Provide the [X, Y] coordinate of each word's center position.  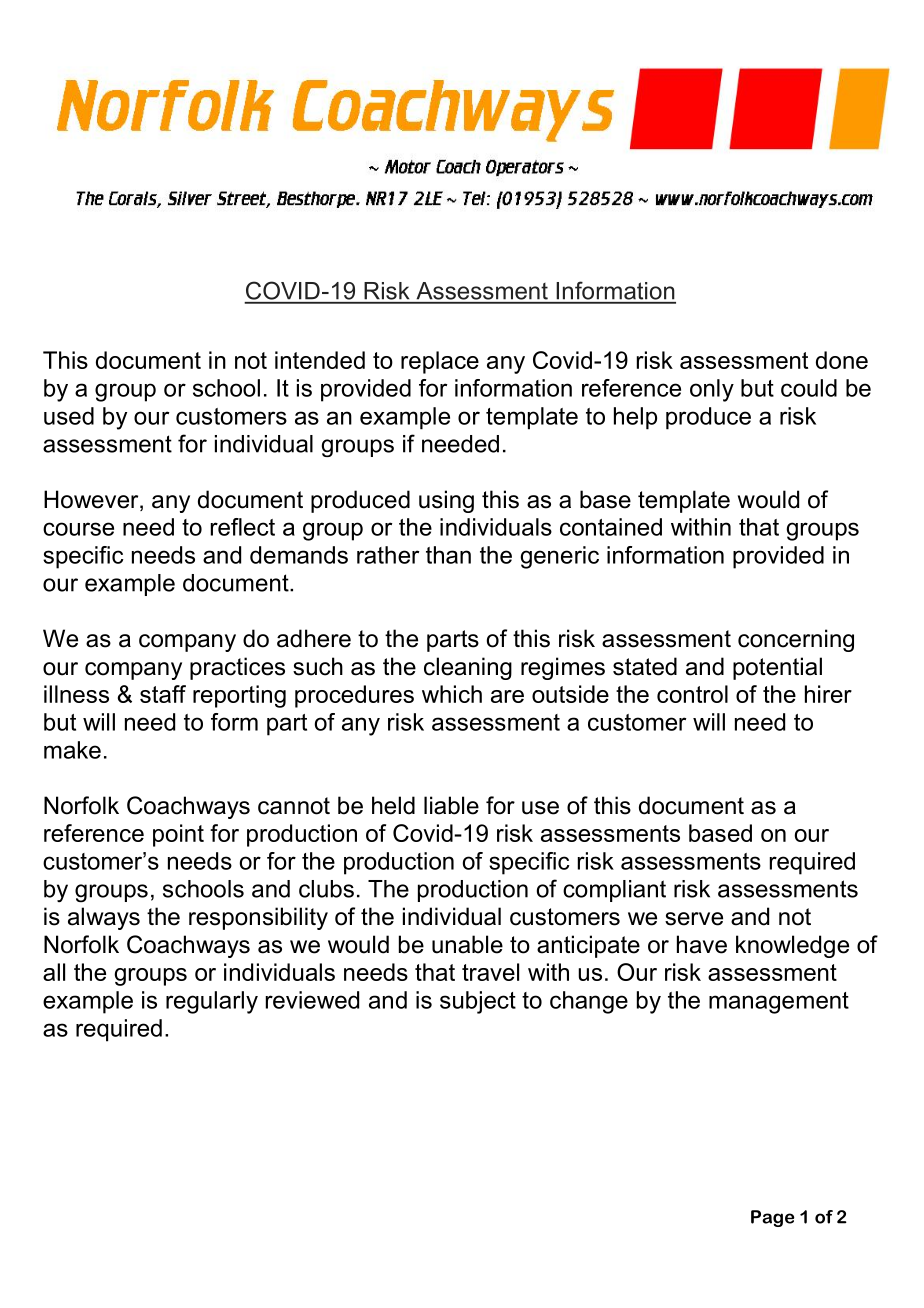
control [692, 694]
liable [451, 805]
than [448, 555]
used [69, 416]
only [712, 390]
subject [478, 1002]
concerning [796, 640]
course [78, 529]
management [779, 1003]
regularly [212, 1002]
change [589, 1002]
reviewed [312, 1000]
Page [773, 1218]
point [178, 835]
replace [440, 362]
